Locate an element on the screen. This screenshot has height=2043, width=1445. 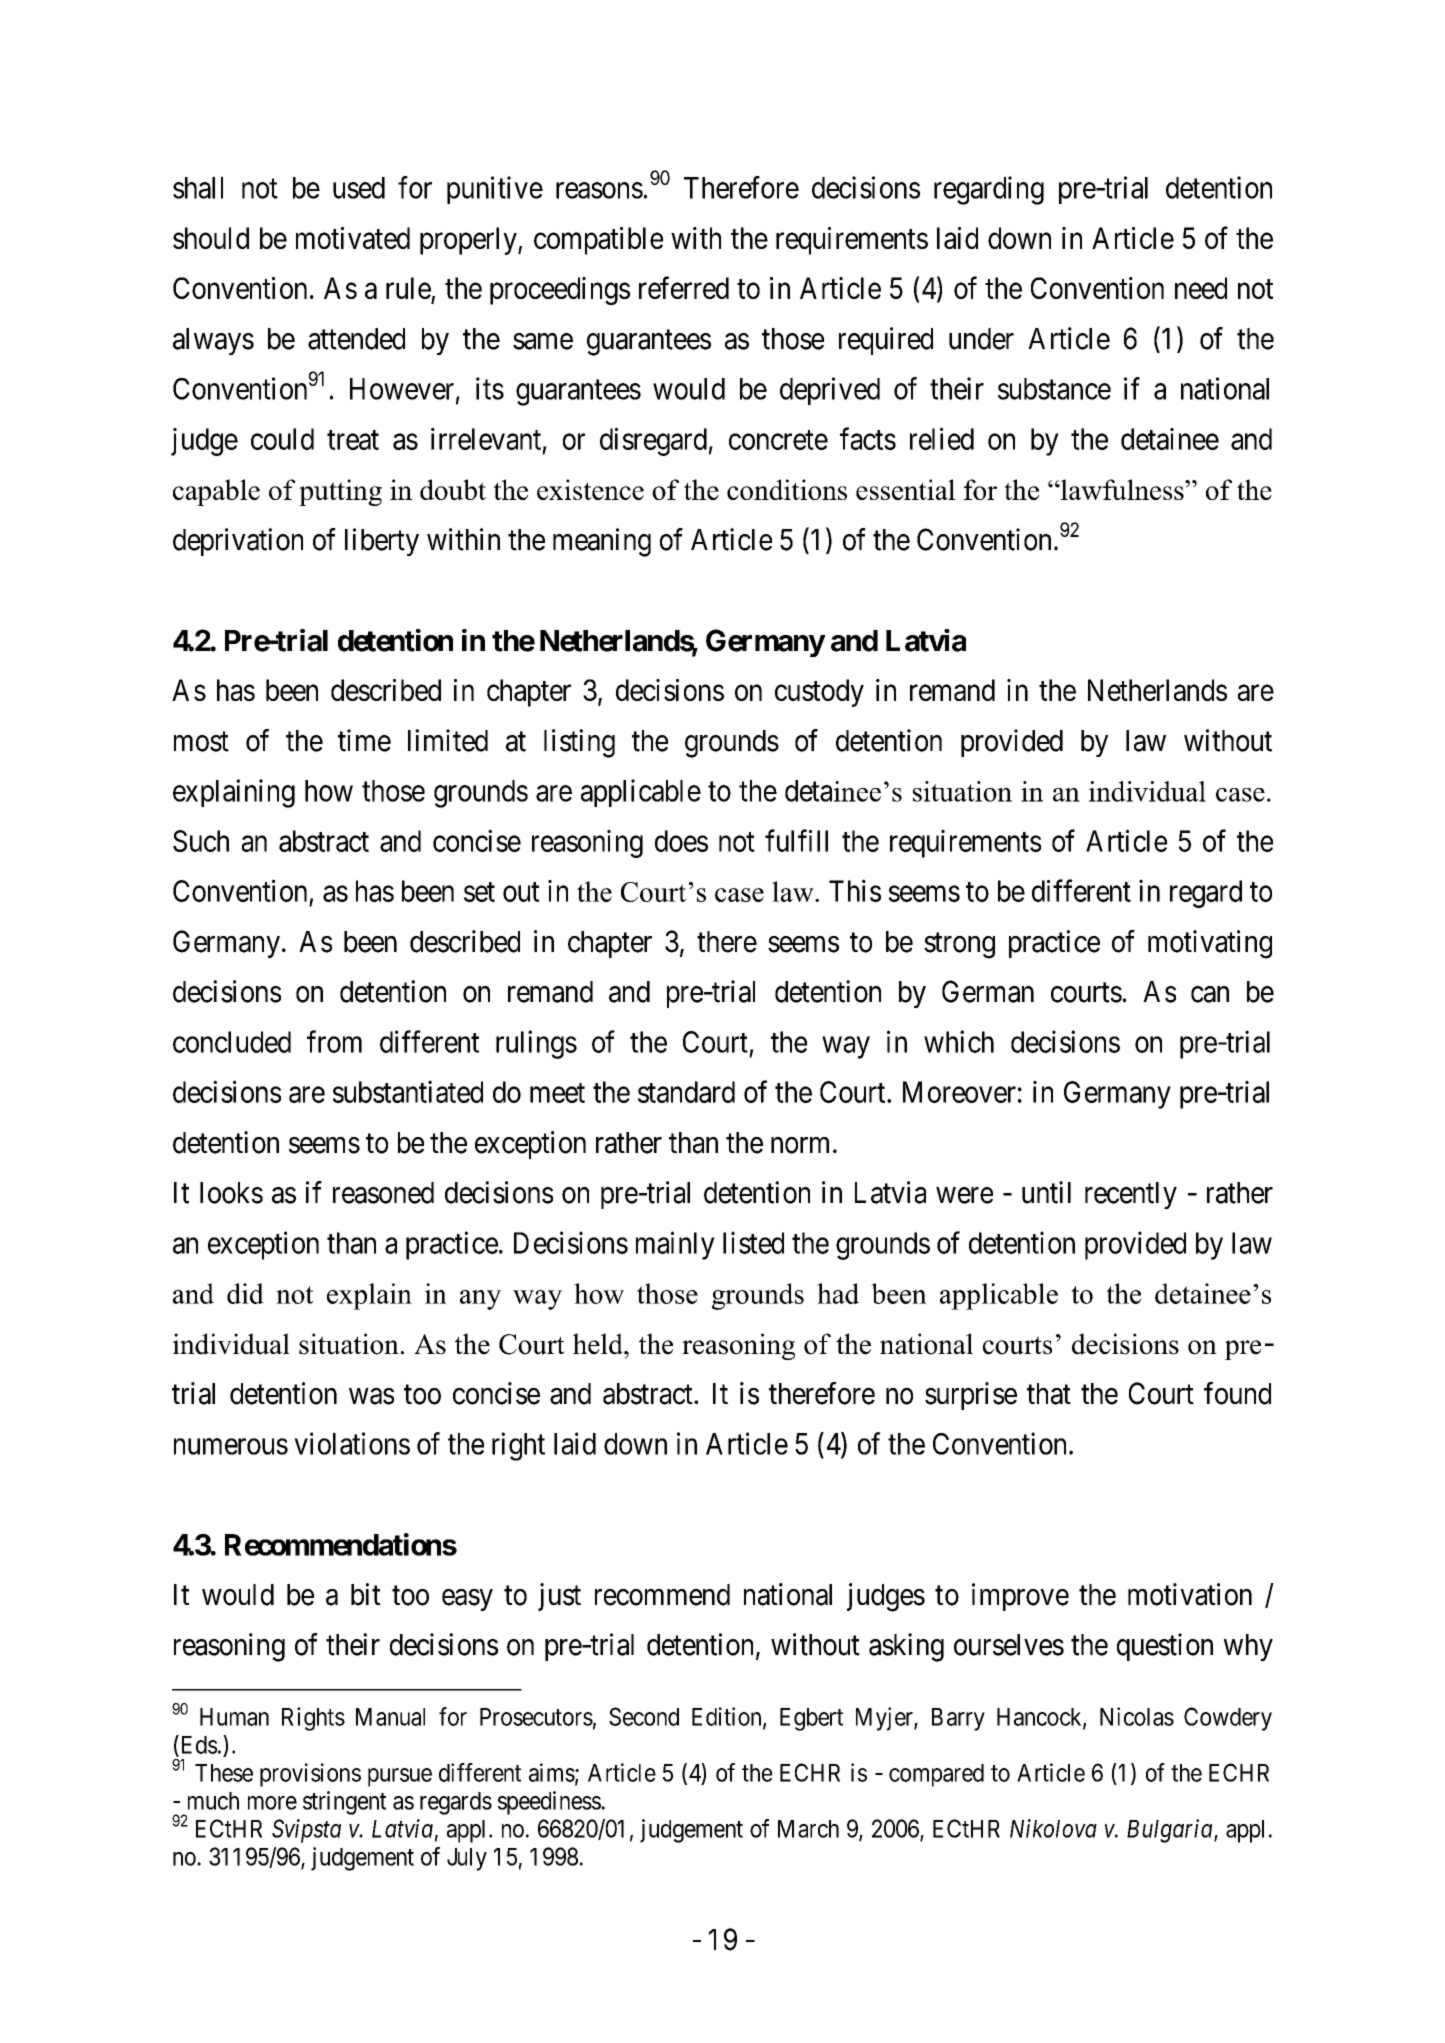
referred is located at coordinates (684, 287).
